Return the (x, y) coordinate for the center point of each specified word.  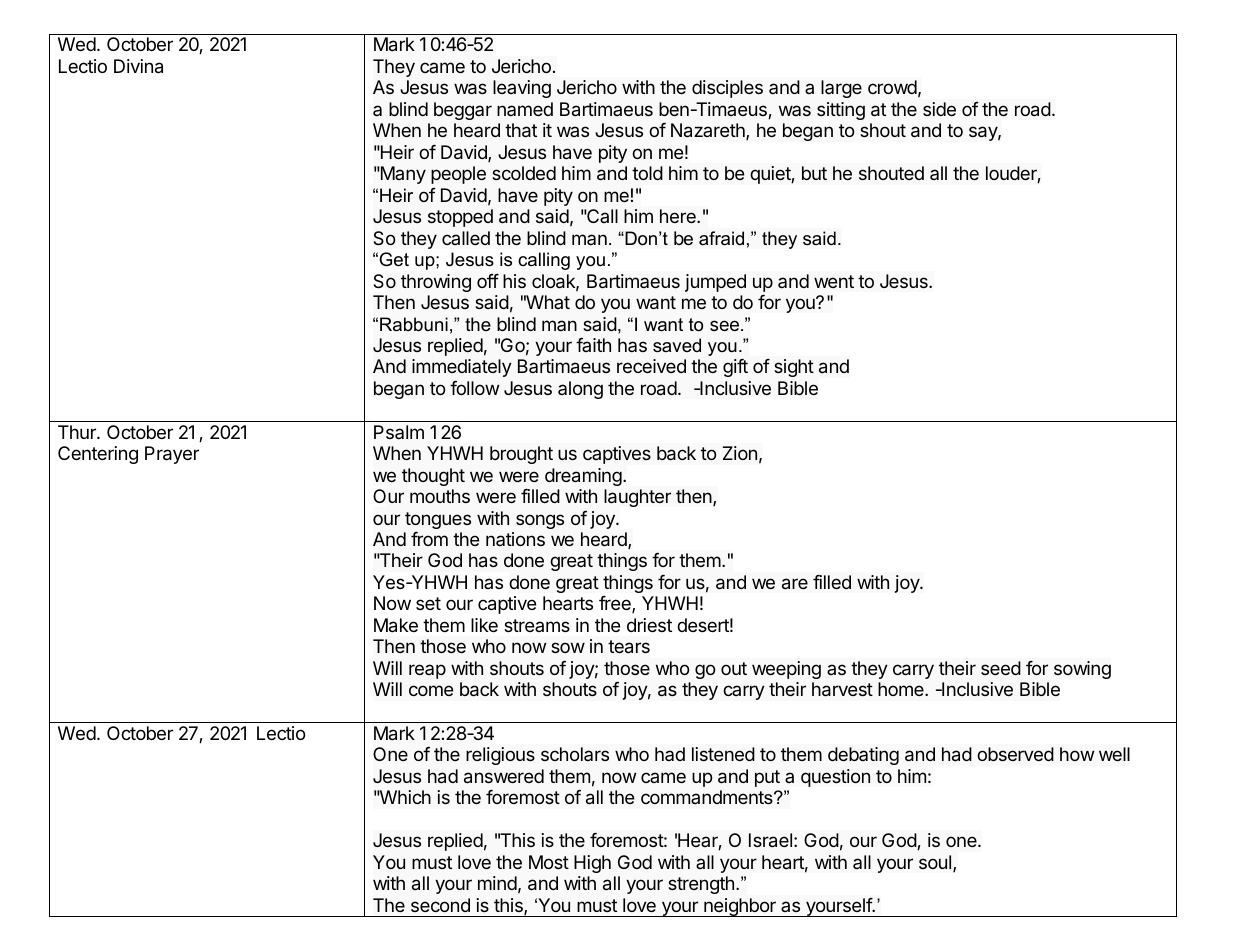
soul (936, 863)
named (525, 109)
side (939, 109)
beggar (463, 111)
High (592, 864)
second (440, 905)
